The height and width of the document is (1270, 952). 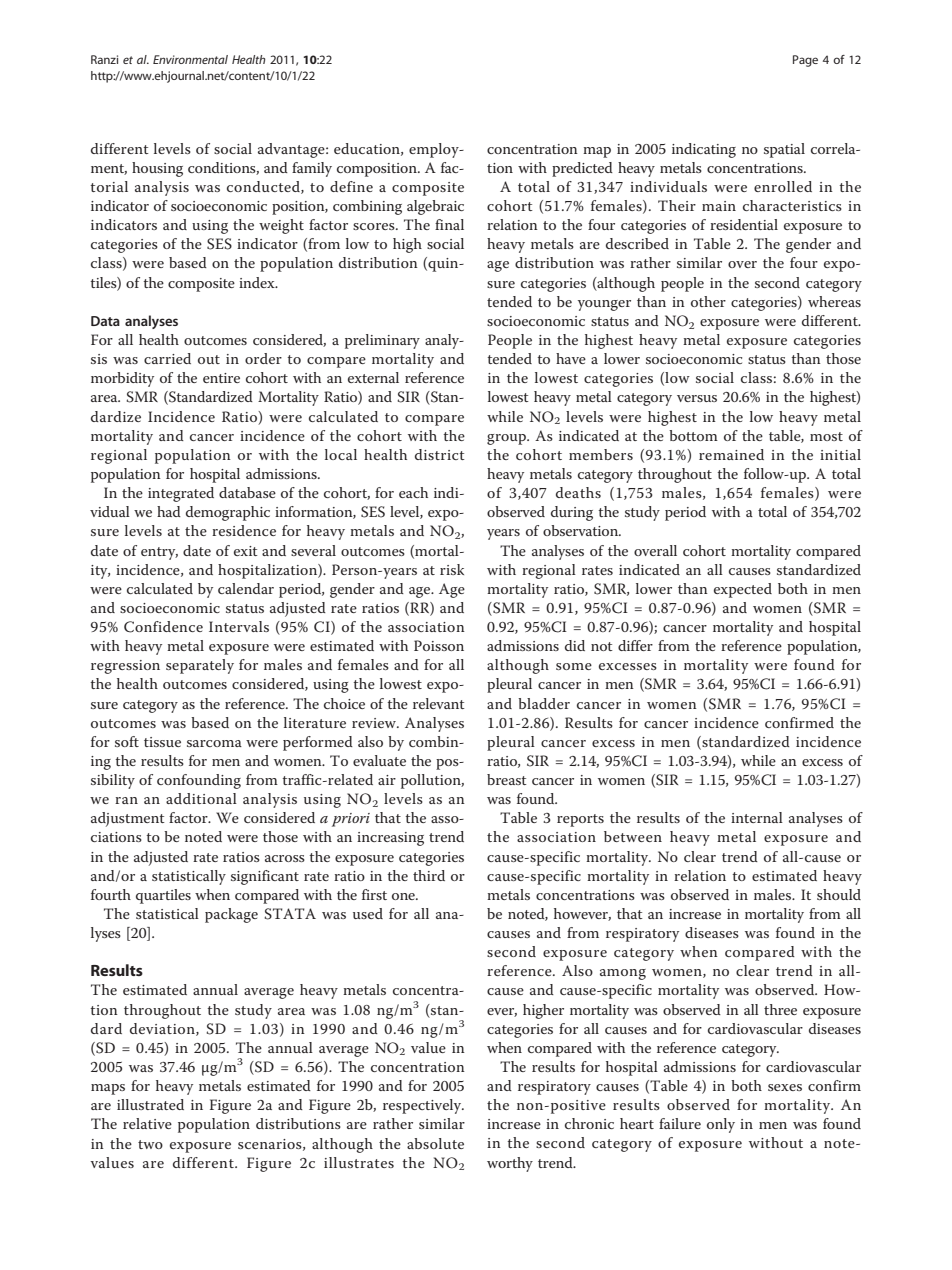 I want to click on expected, so click(x=743, y=590).
